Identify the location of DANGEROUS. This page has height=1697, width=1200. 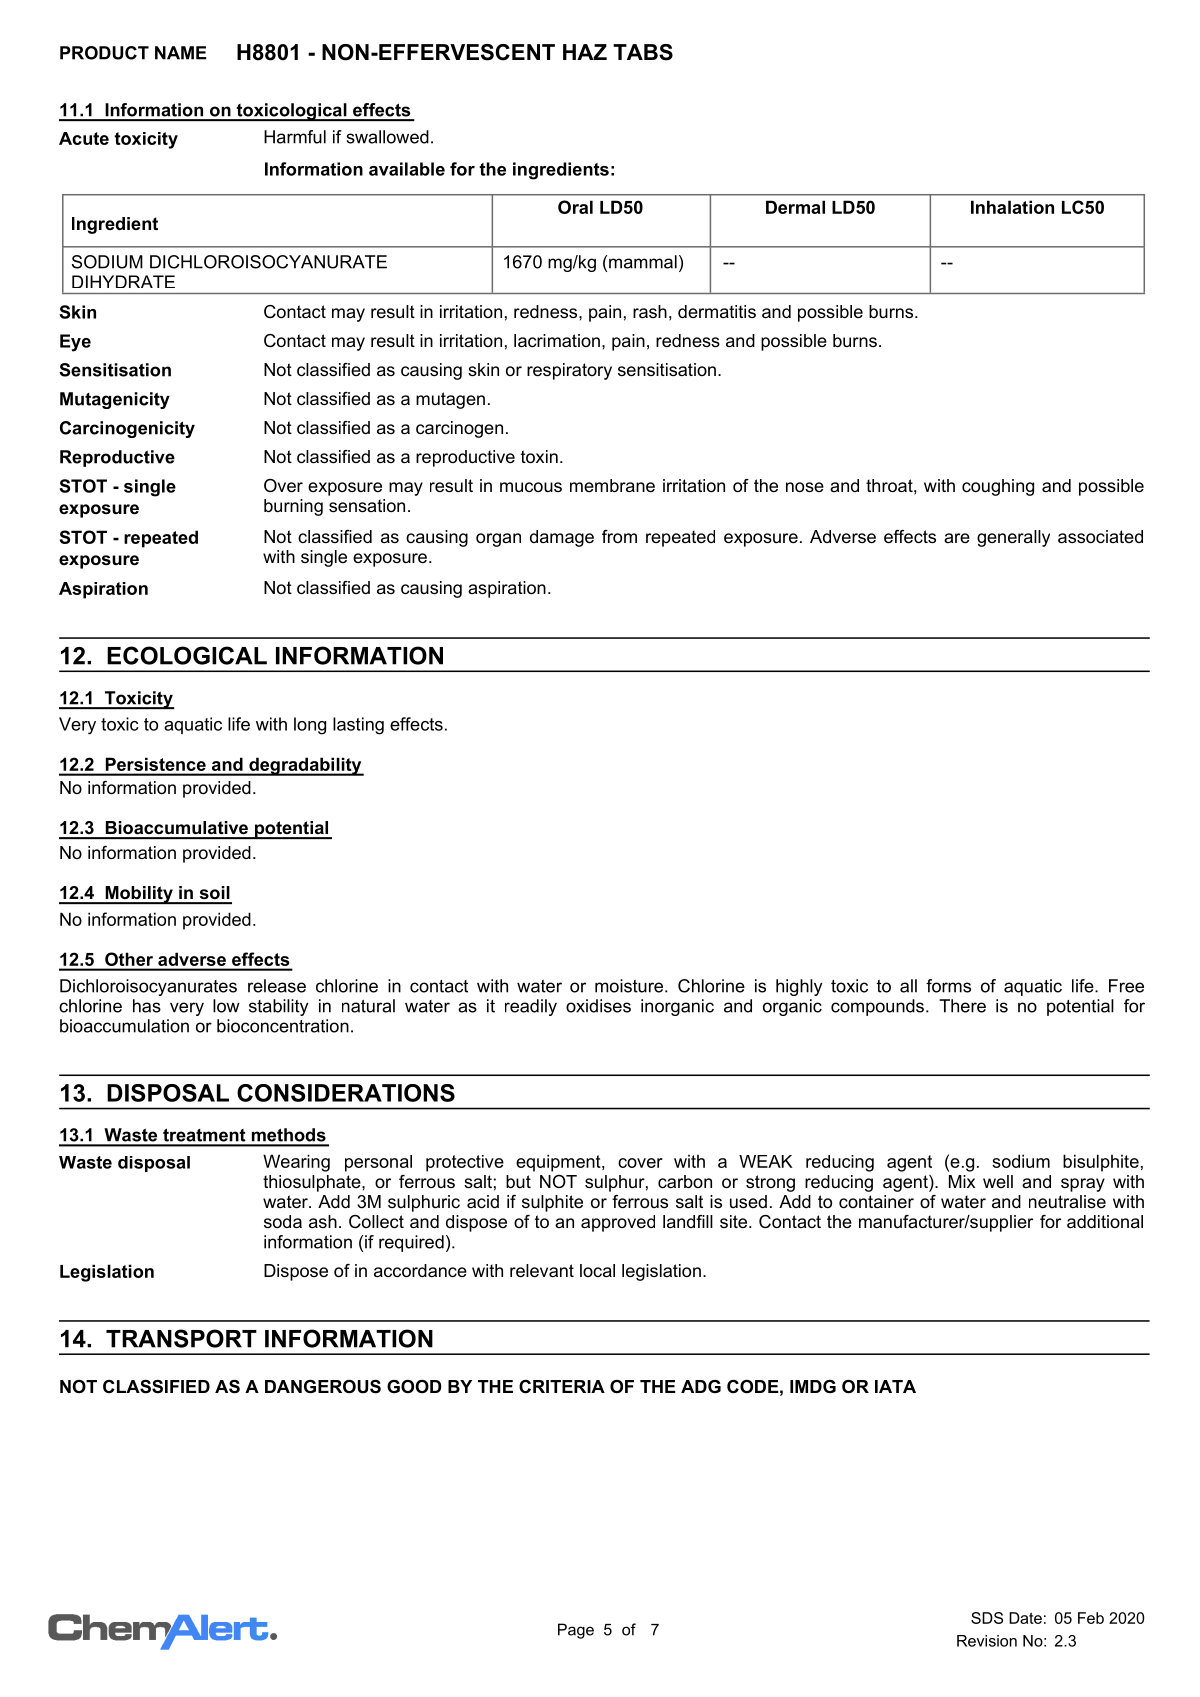
(323, 1387).
